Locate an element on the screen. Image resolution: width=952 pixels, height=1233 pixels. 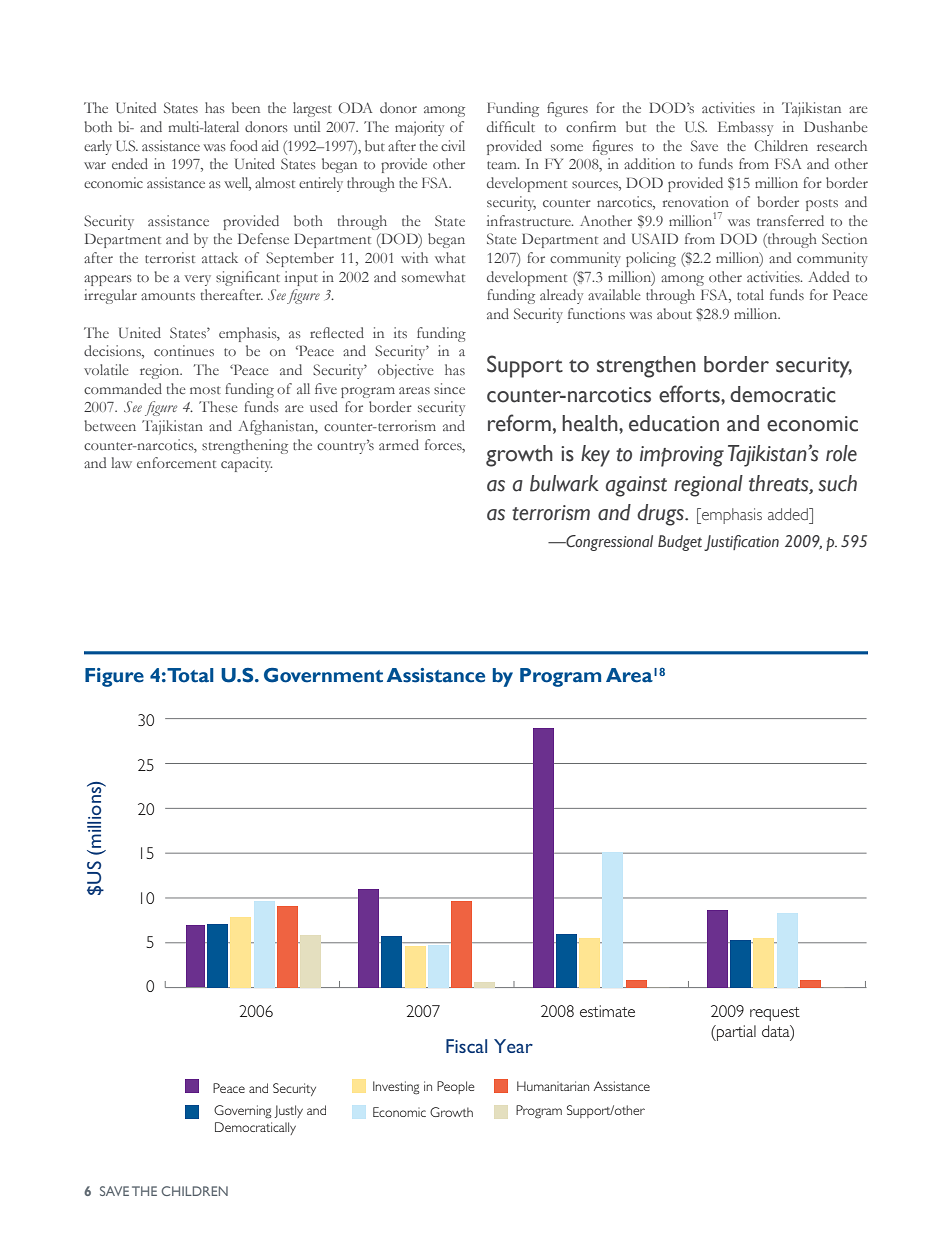
civil is located at coordinates (453, 145).
